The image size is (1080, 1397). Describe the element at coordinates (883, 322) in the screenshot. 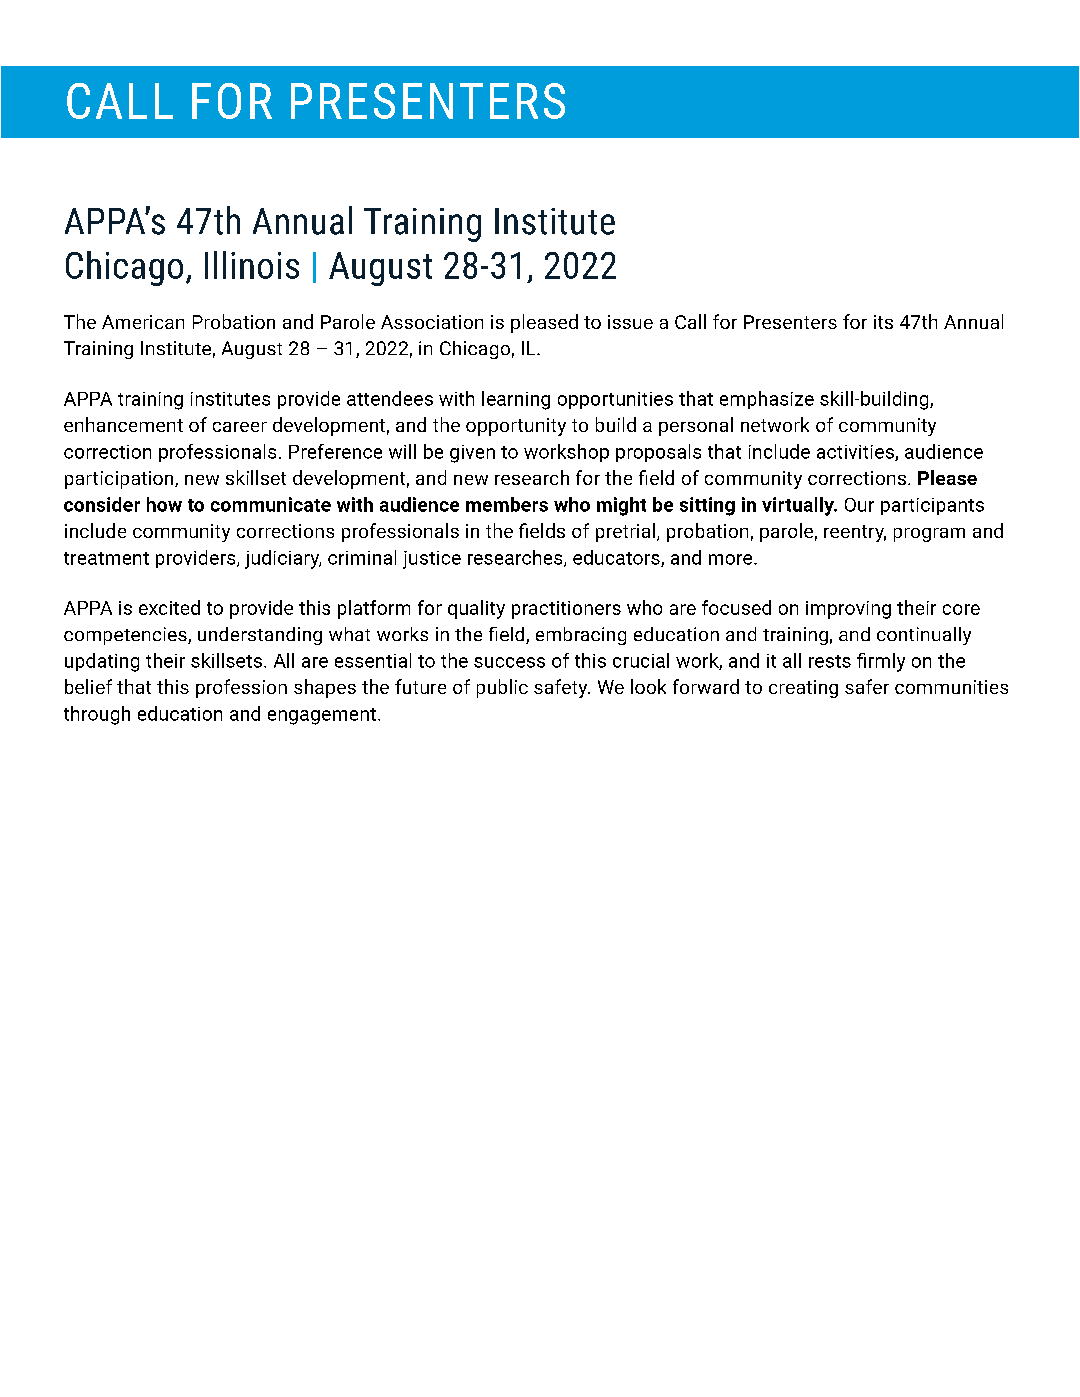

I see `its` at that location.
